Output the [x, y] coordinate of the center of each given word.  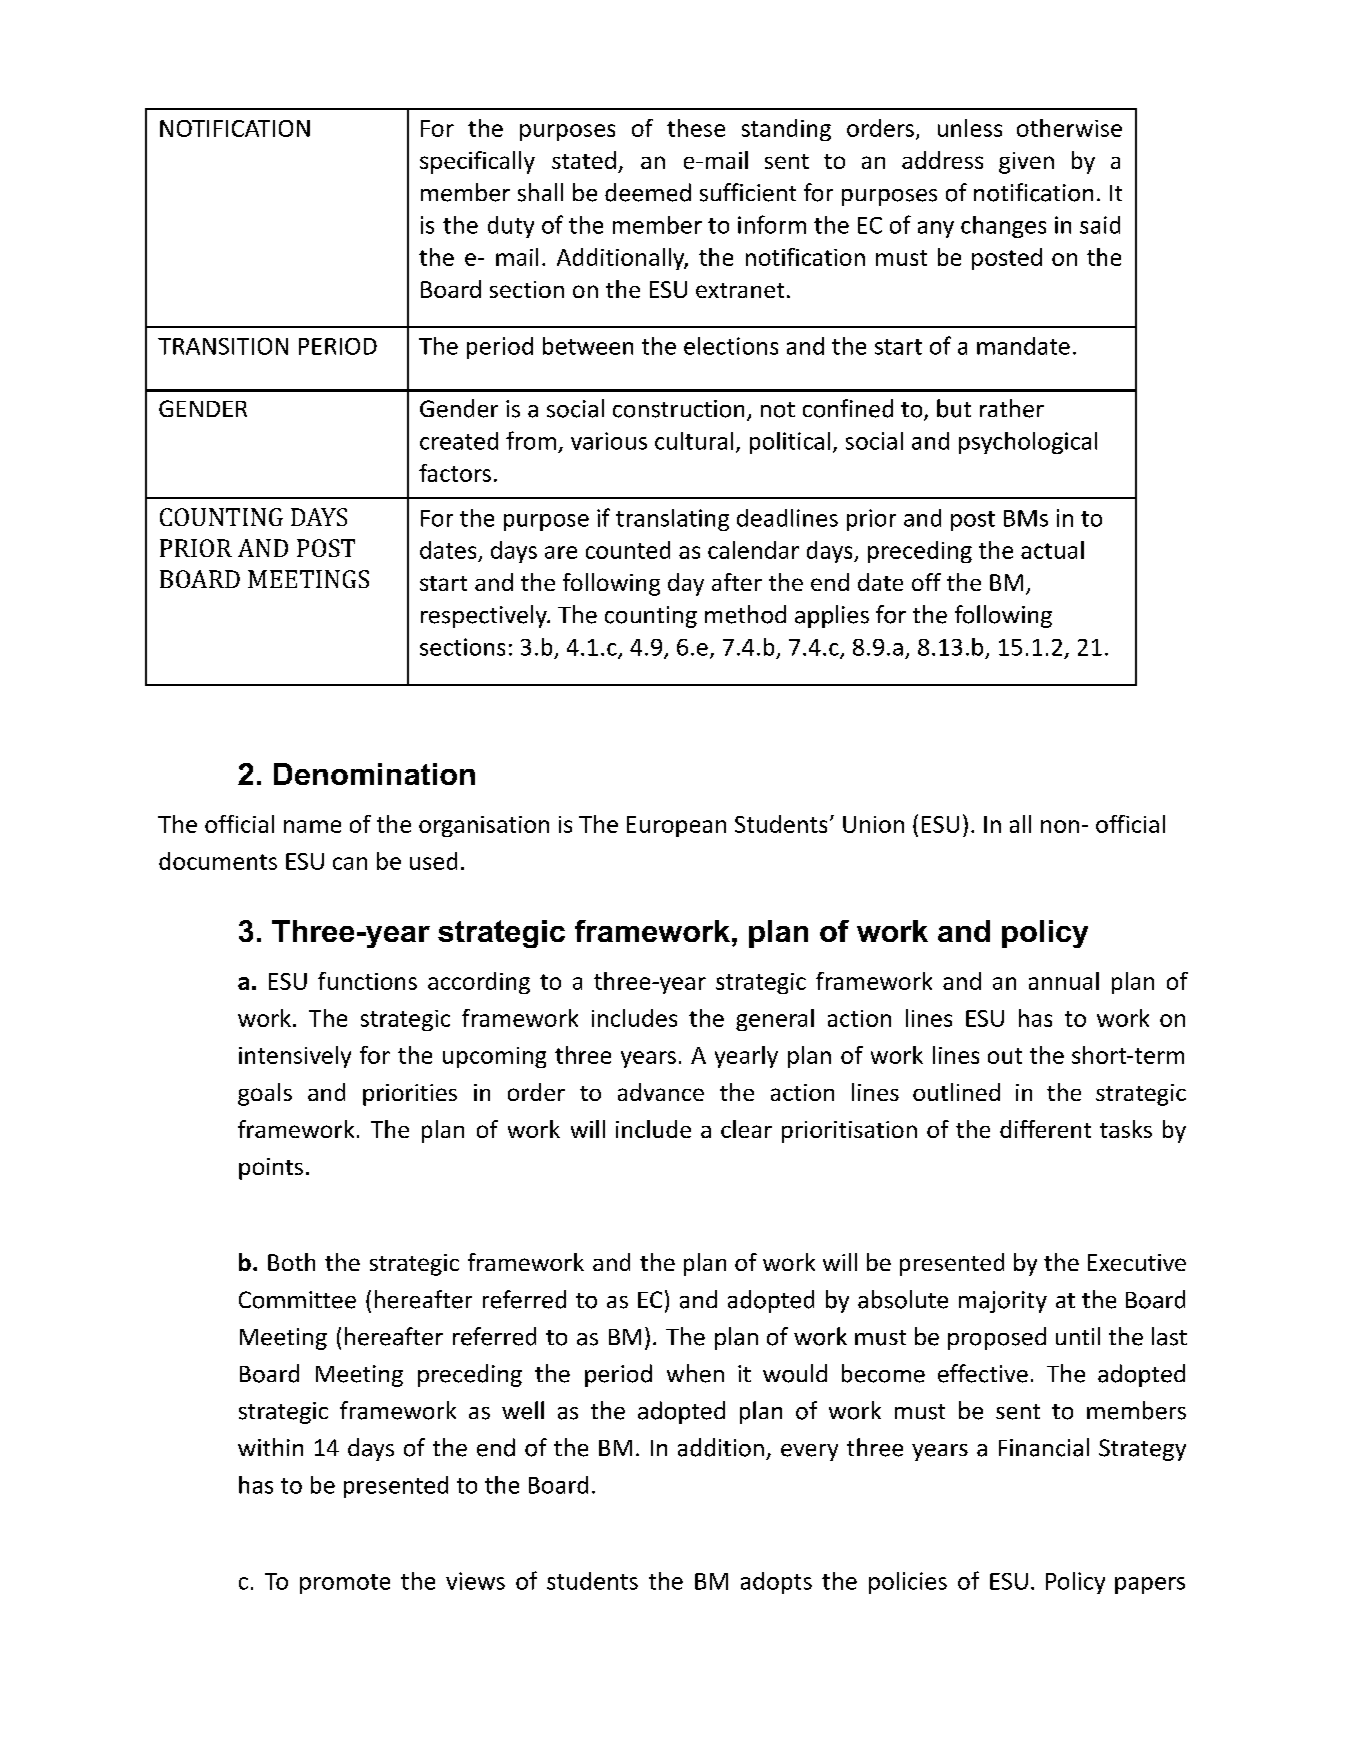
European [676, 826]
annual [1064, 981]
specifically [477, 162]
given [1026, 163]
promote [345, 1584]
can [350, 863]
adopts [776, 1583]
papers [1150, 1585]
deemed [648, 192]
